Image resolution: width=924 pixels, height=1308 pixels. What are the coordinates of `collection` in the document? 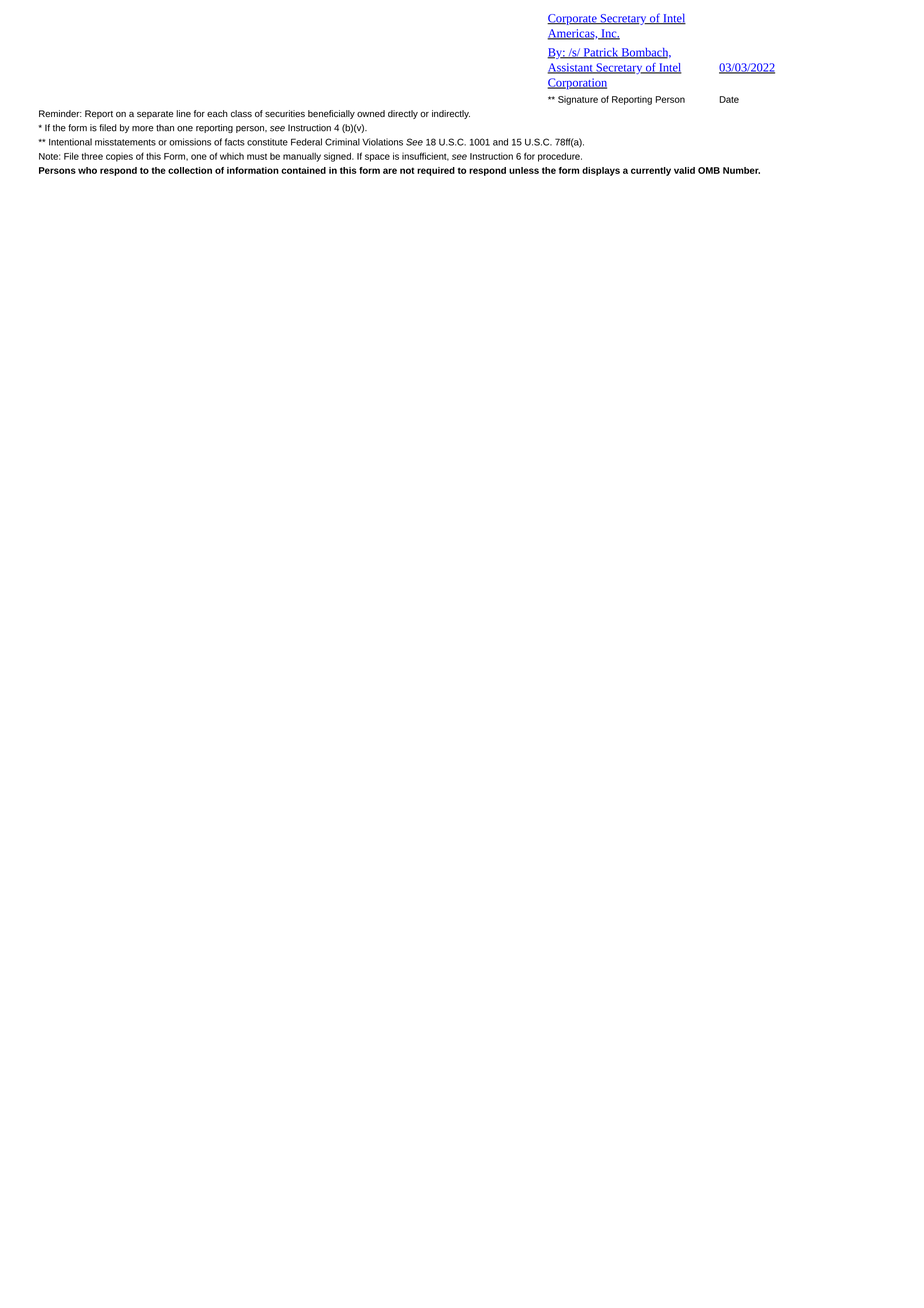 It's located at (190, 170).
